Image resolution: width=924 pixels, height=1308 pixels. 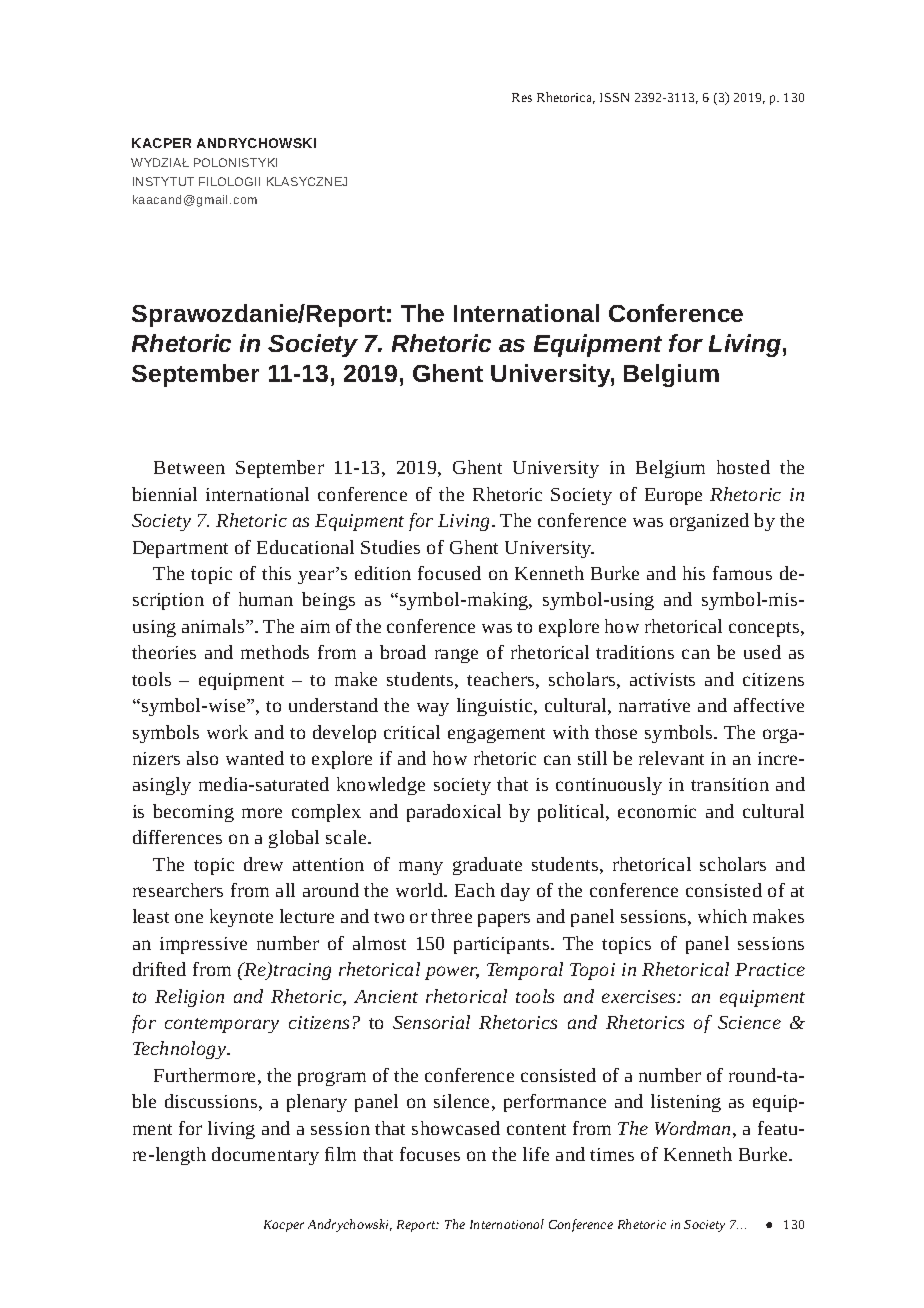 What do you see at coordinates (635, 652) in the document?
I see `traditions` at bounding box center [635, 652].
